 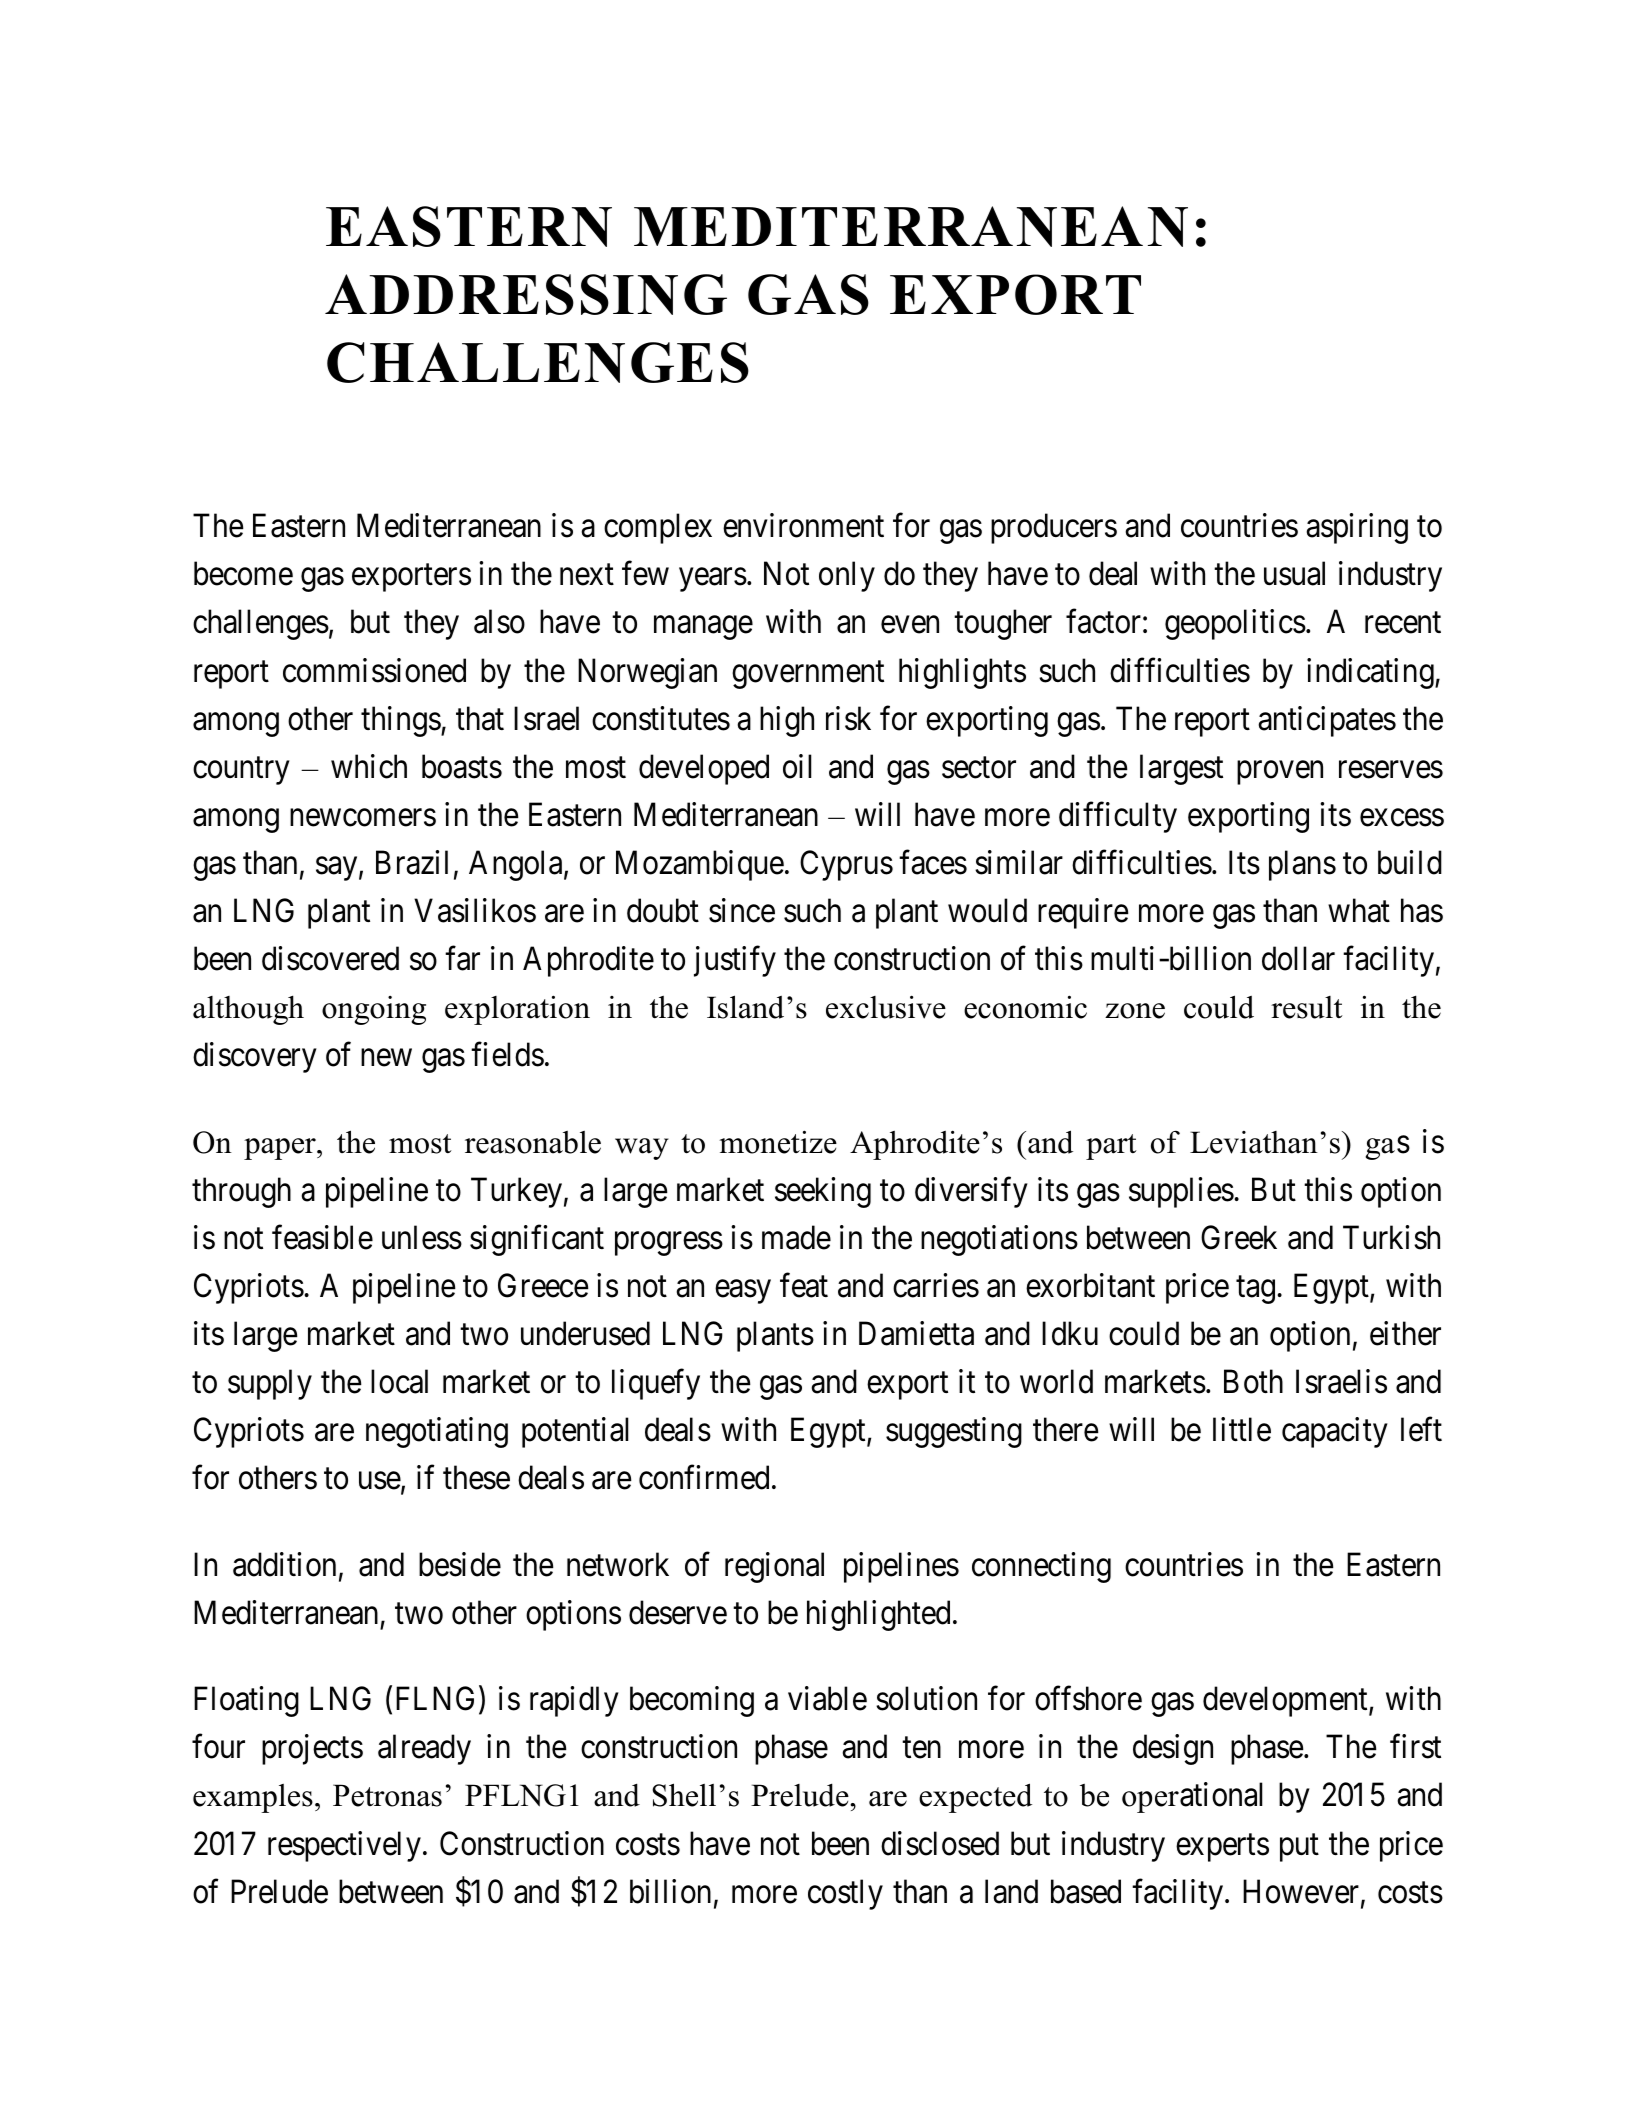 What do you see at coordinates (344, 1846) in the screenshot?
I see `respectively` at bounding box center [344, 1846].
